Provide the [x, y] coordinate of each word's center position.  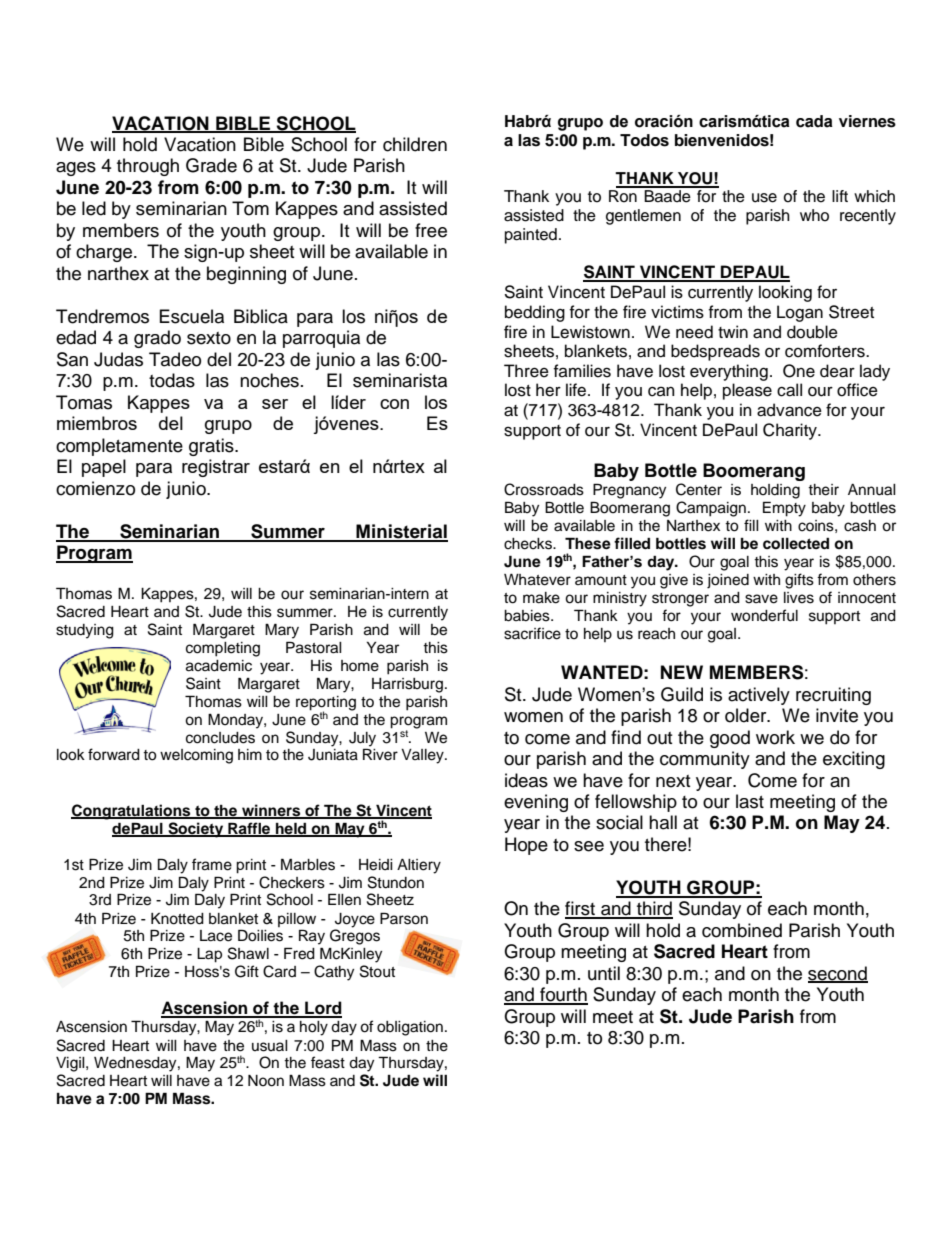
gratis [212, 447]
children [415, 144]
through [148, 167]
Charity [791, 431]
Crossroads [544, 489]
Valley [423, 756]
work [775, 737]
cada [814, 121]
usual [270, 1046]
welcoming [196, 756]
